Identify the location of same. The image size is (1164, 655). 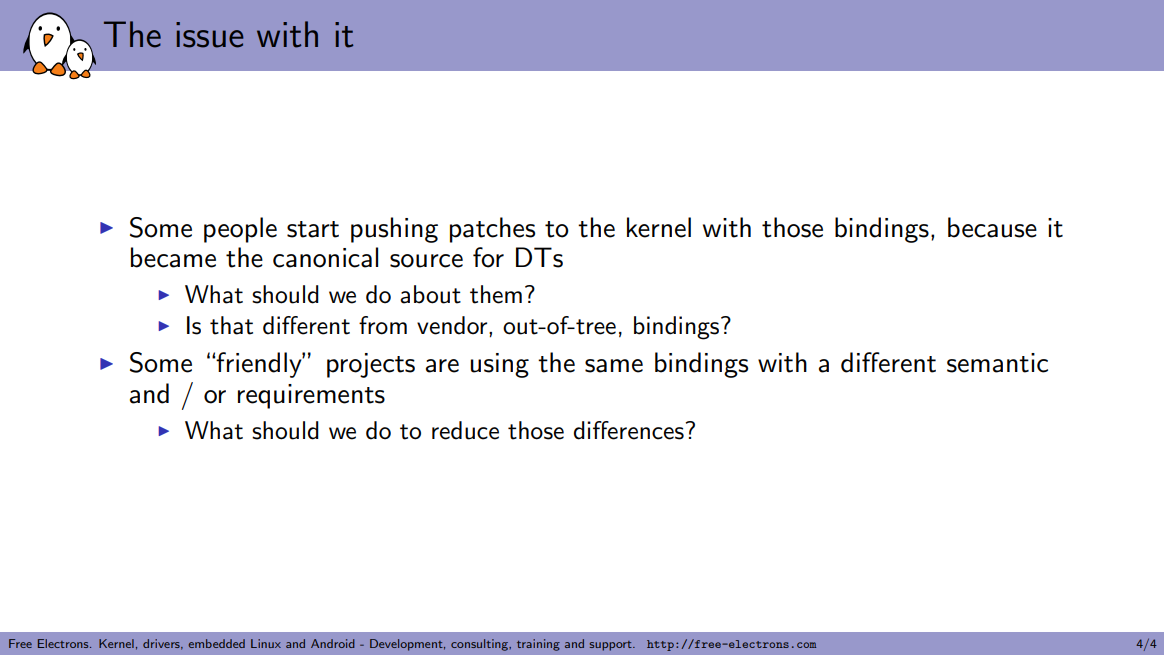
(614, 366).
